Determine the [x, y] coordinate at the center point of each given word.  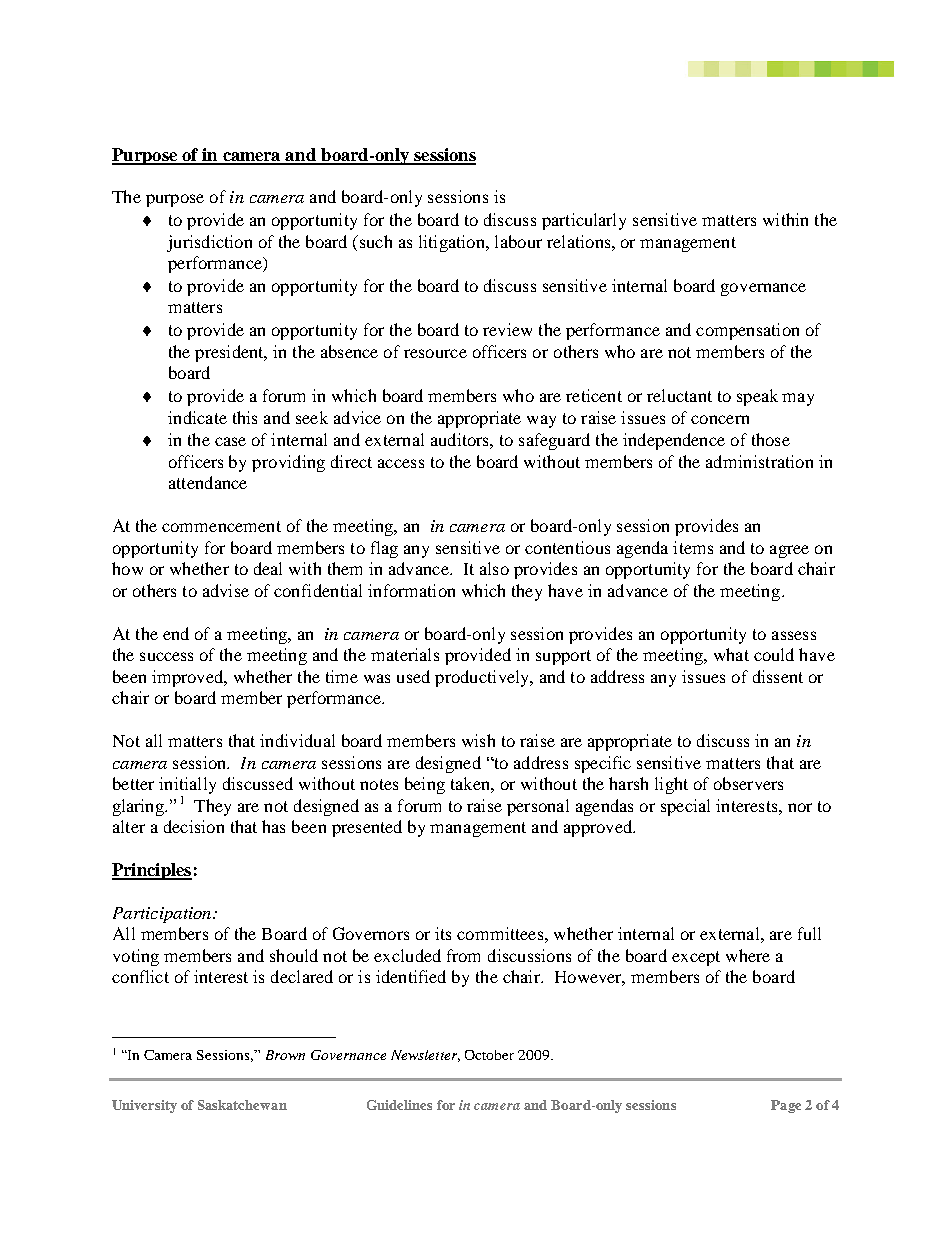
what [731, 654]
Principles [152, 871]
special [685, 807]
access [401, 463]
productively [483, 678]
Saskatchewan [242, 1105]
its [443, 933]
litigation [453, 243]
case [230, 441]
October [489, 1055]
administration [759, 461]
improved [189, 678]
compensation [747, 331]
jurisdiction [209, 243]
